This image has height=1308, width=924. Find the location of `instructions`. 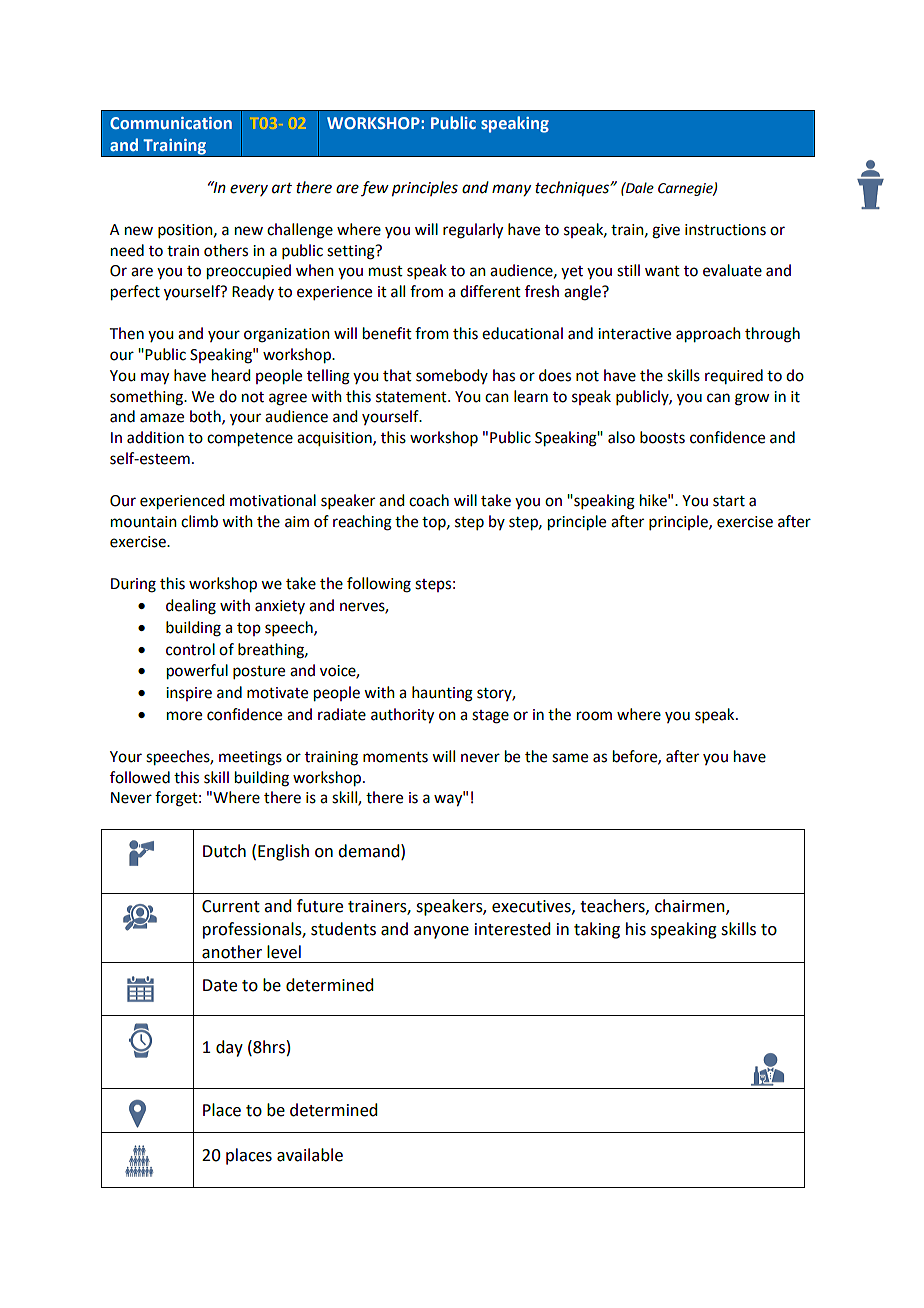

instructions is located at coordinates (725, 230).
